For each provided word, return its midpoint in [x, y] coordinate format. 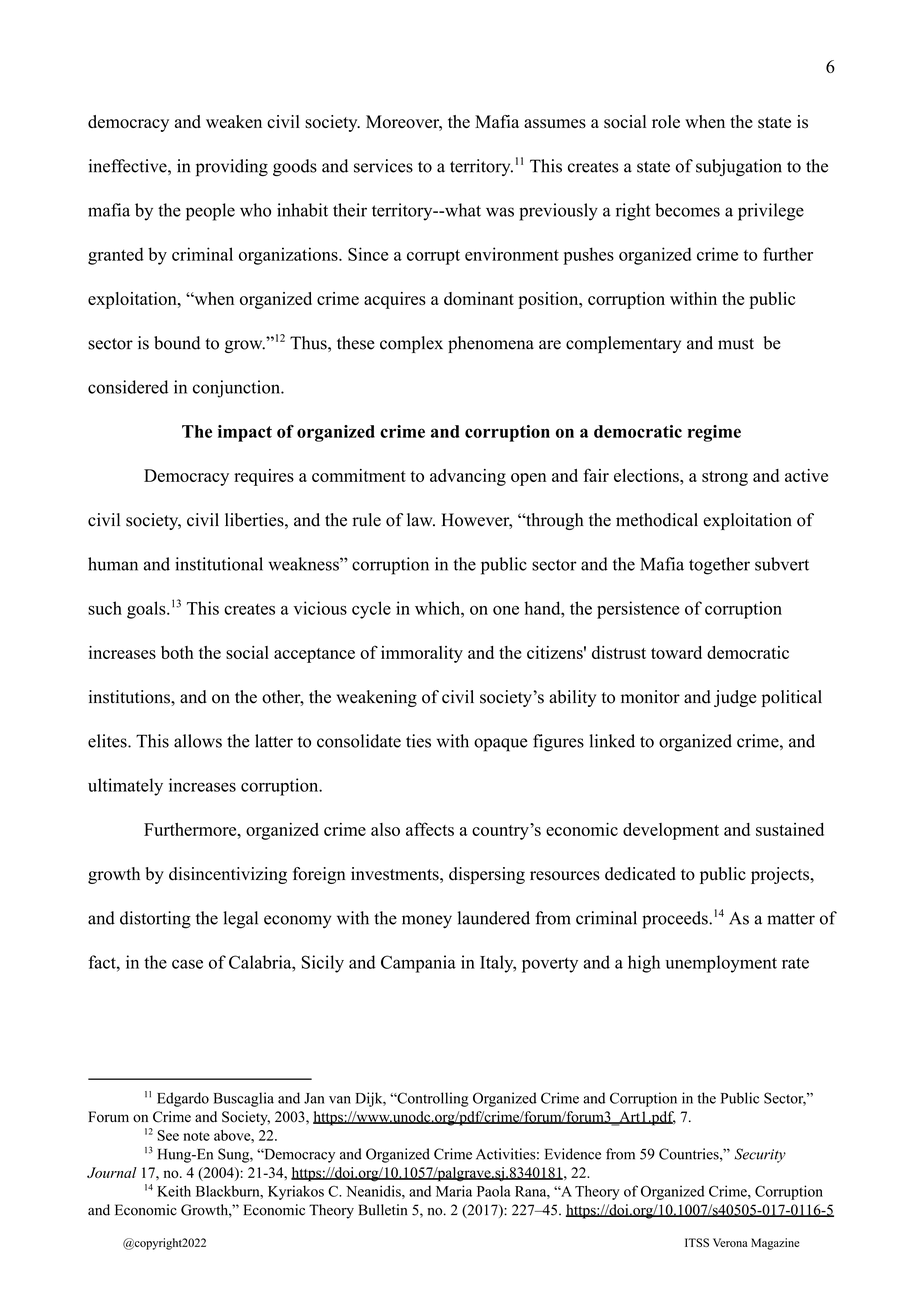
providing [232, 168]
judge [735, 698]
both [177, 652]
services [383, 166]
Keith [174, 1191]
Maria [454, 1191]
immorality [422, 654]
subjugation [739, 167]
